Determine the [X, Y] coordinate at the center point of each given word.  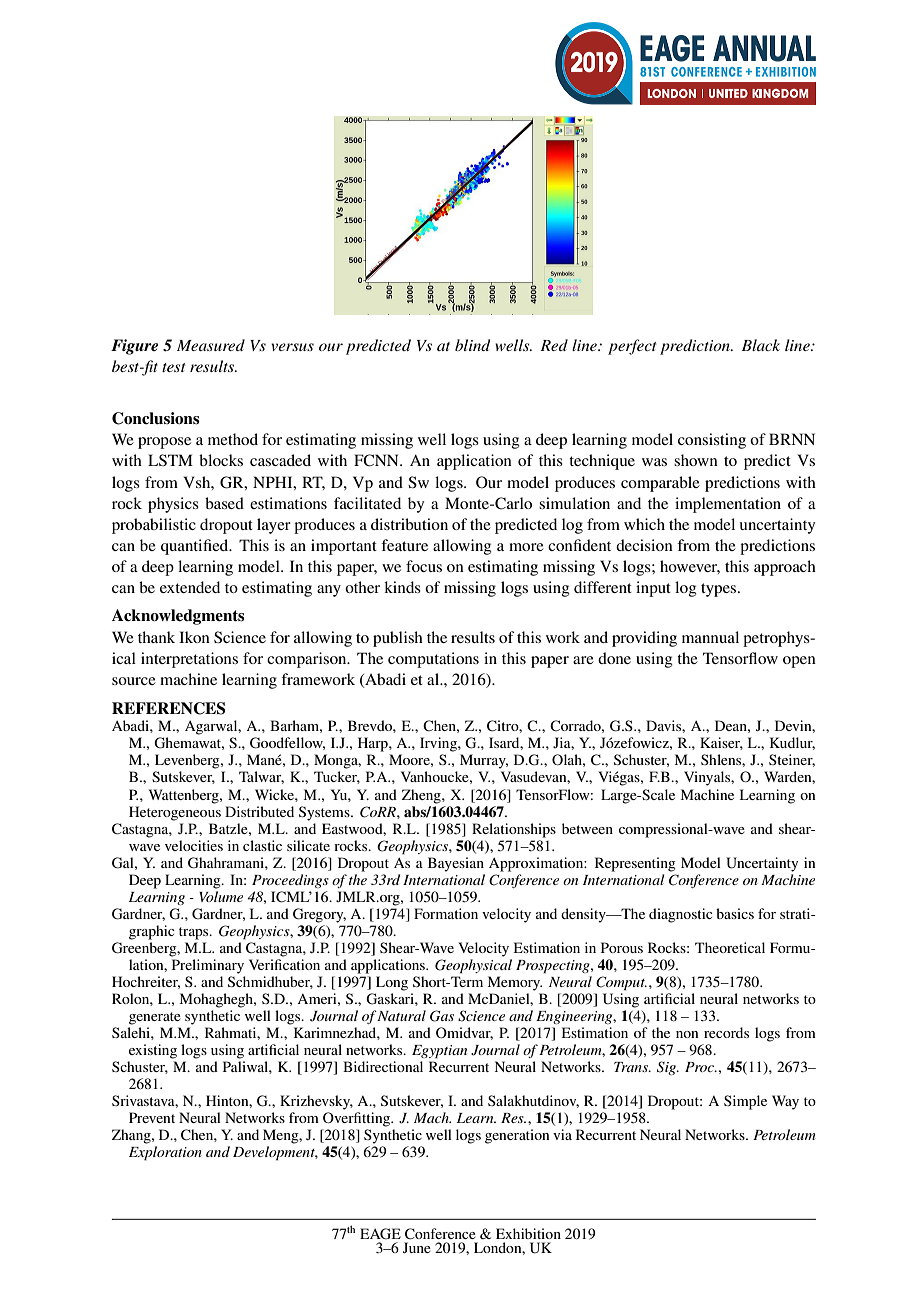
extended [190, 587]
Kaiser [721, 743]
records [726, 1032]
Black [760, 345]
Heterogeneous [175, 813]
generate [155, 1018]
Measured [211, 345]
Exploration [165, 1153]
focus [424, 566]
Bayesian [456, 864]
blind [472, 345]
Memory [515, 983]
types [720, 590]
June [417, 1247]
